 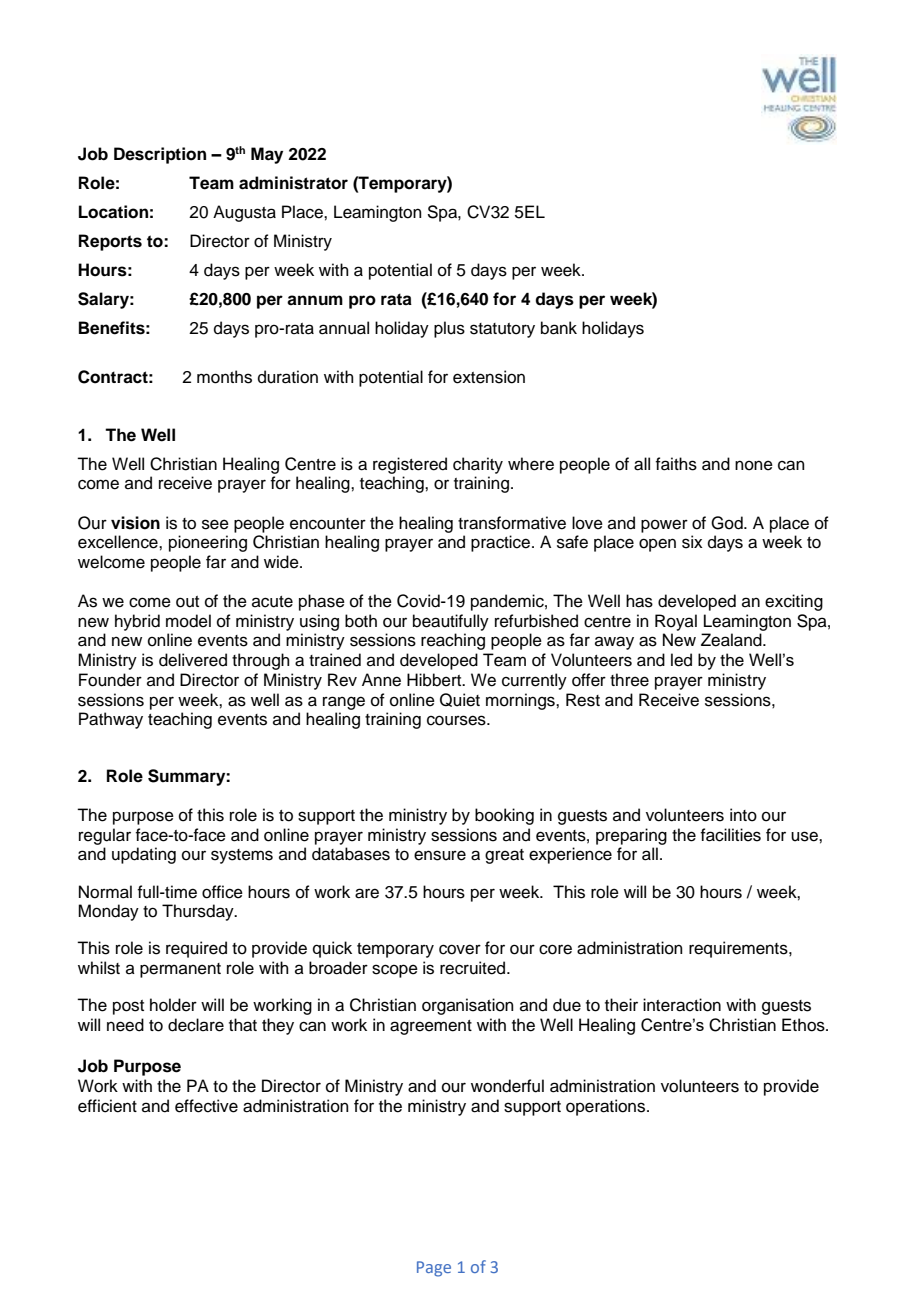 What do you see at coordinates (559, 328) in the screenshot?
I see `bank` at bounding box center [559, 328].
